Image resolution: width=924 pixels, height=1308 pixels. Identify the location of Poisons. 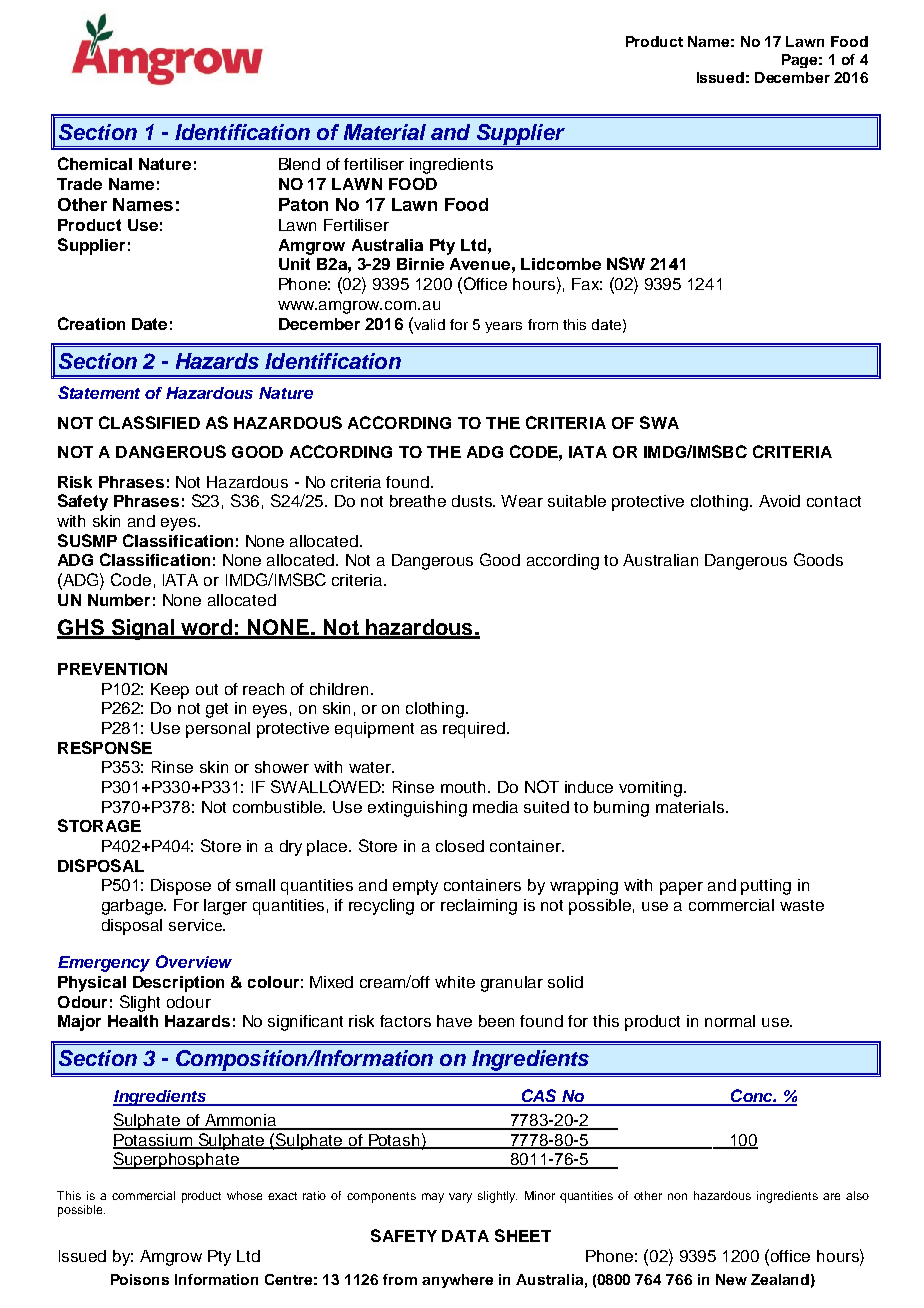
(140, 1279).
